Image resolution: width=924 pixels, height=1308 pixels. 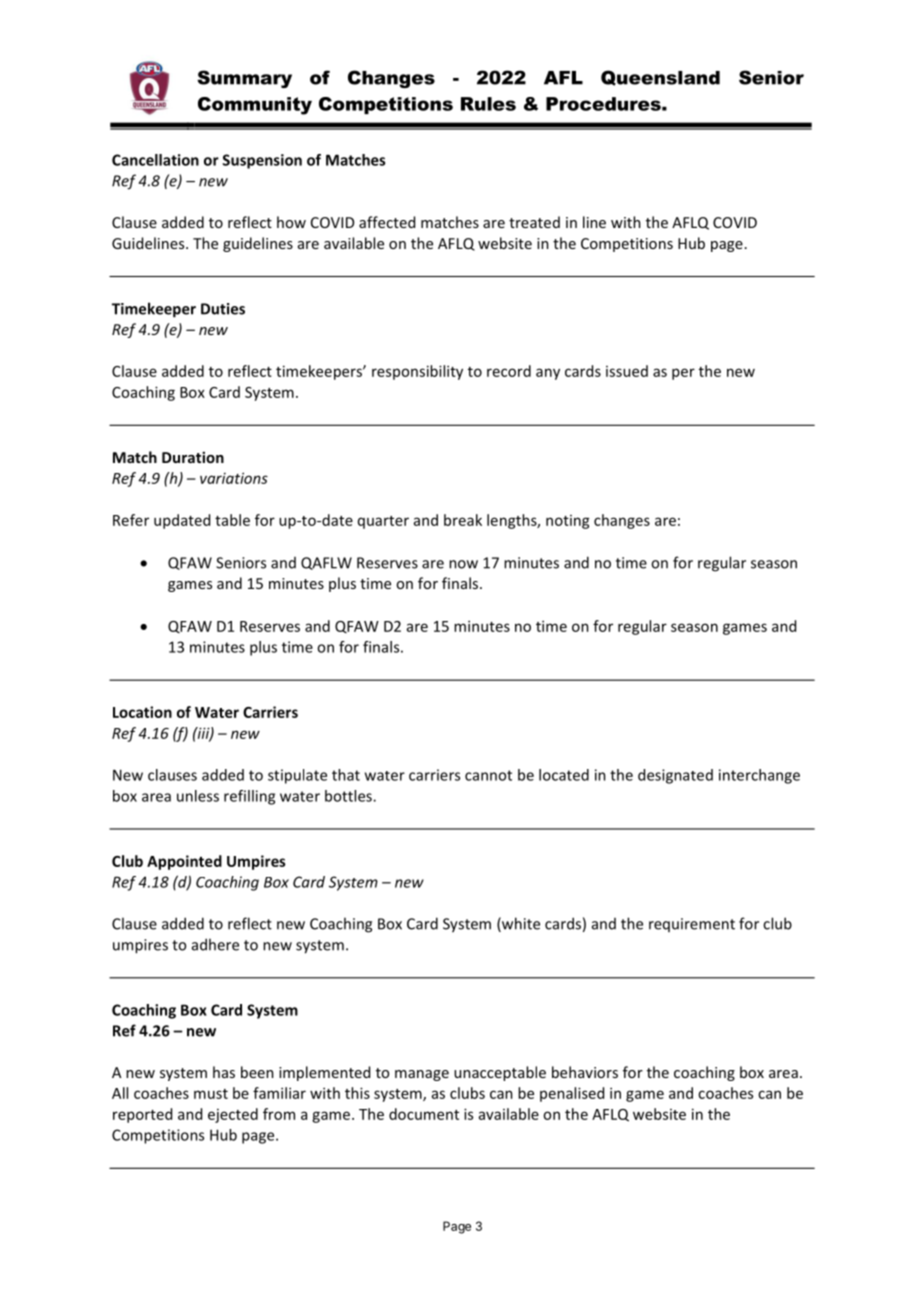 What do you see at coordinates (488, 104) in the screenshot?
I see `Rules` at bounding box center [488, 104].
